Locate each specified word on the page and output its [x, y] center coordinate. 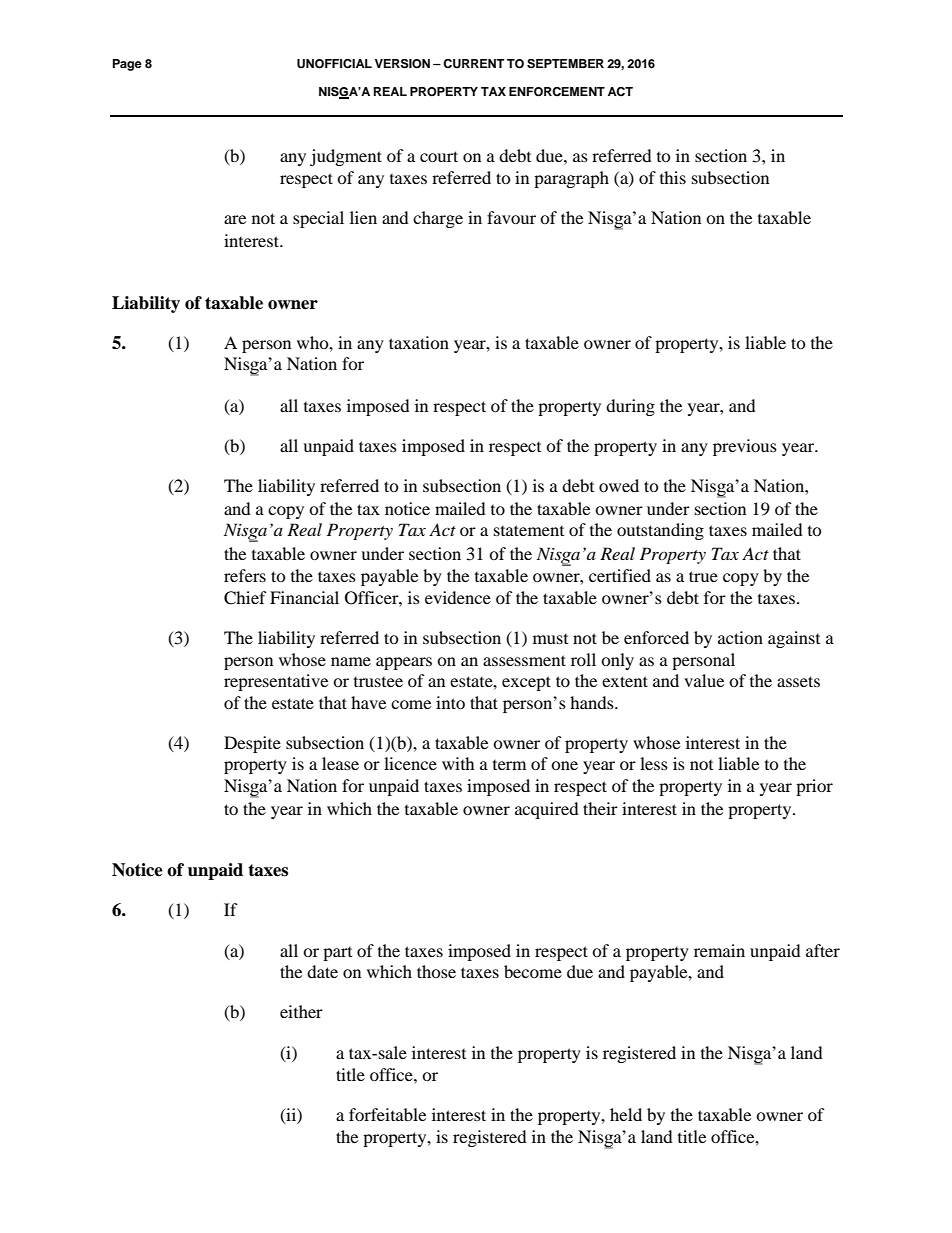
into [450, 702]
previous [745, 447]
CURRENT [473, 64]
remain [719, 950]
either [301, 1011]
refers [245, 575]
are [235, 219]
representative [276, 682]
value [704, 680]
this [673, 177]
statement [529, 530]
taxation [419, 342]
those [436, 971]
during [630, 407]
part [337, 954]
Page [127, 65]
